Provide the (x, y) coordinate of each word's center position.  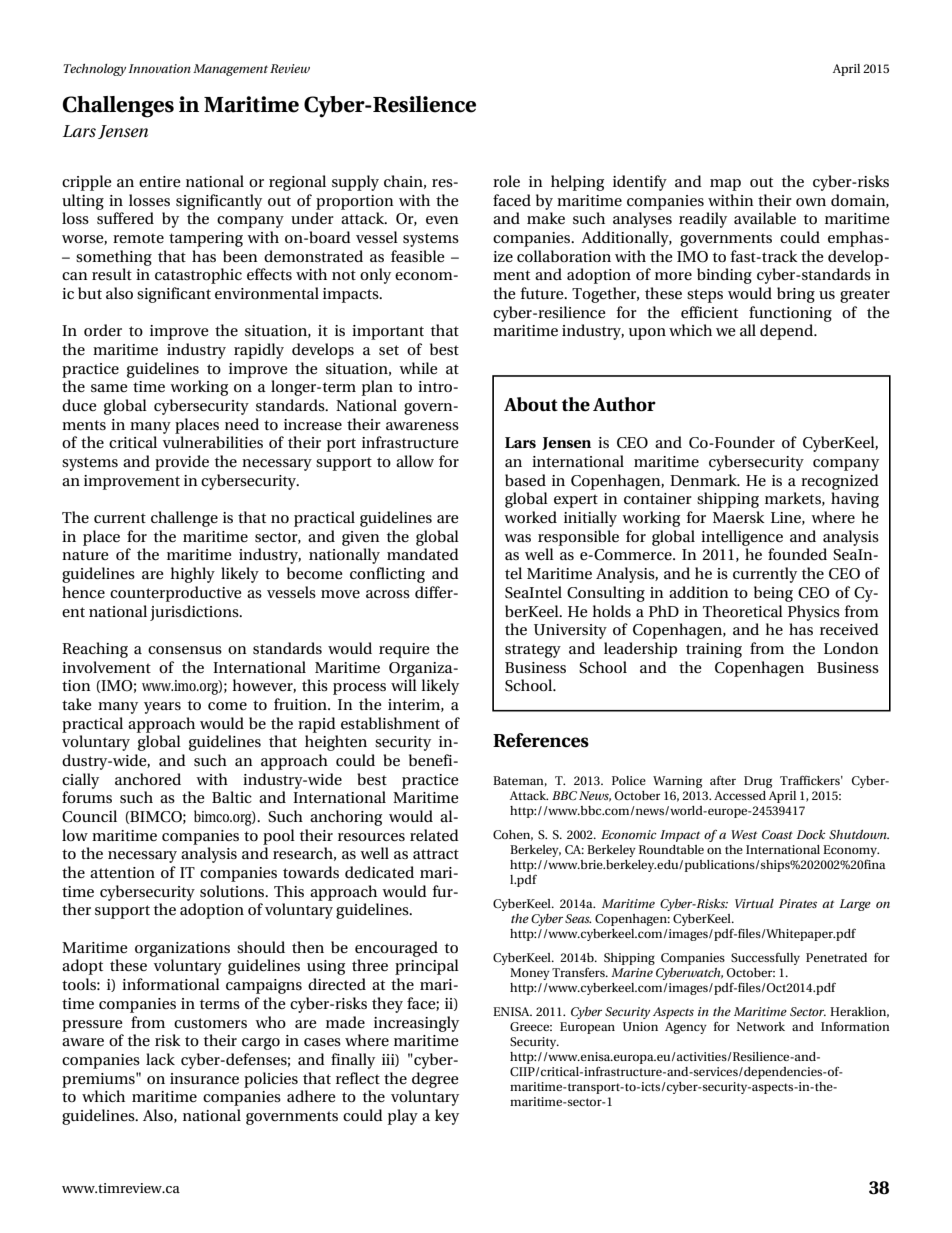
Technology (94, 70)
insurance (204, 1078)
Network (761, 1026)
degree (435, 1080)
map (725, 185)
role (506, 181)
